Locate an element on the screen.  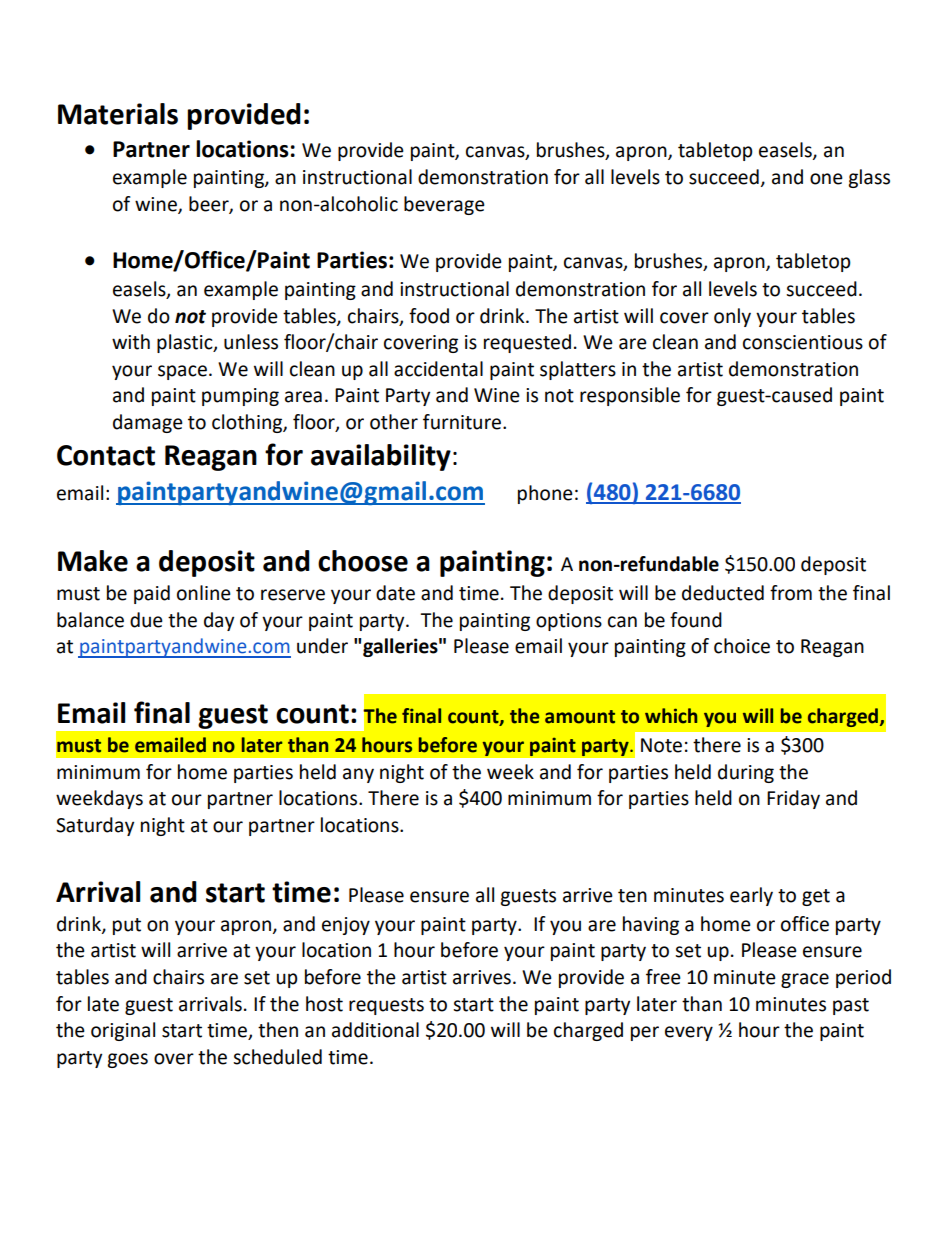
Materials is located at coordinates (118, 114).
